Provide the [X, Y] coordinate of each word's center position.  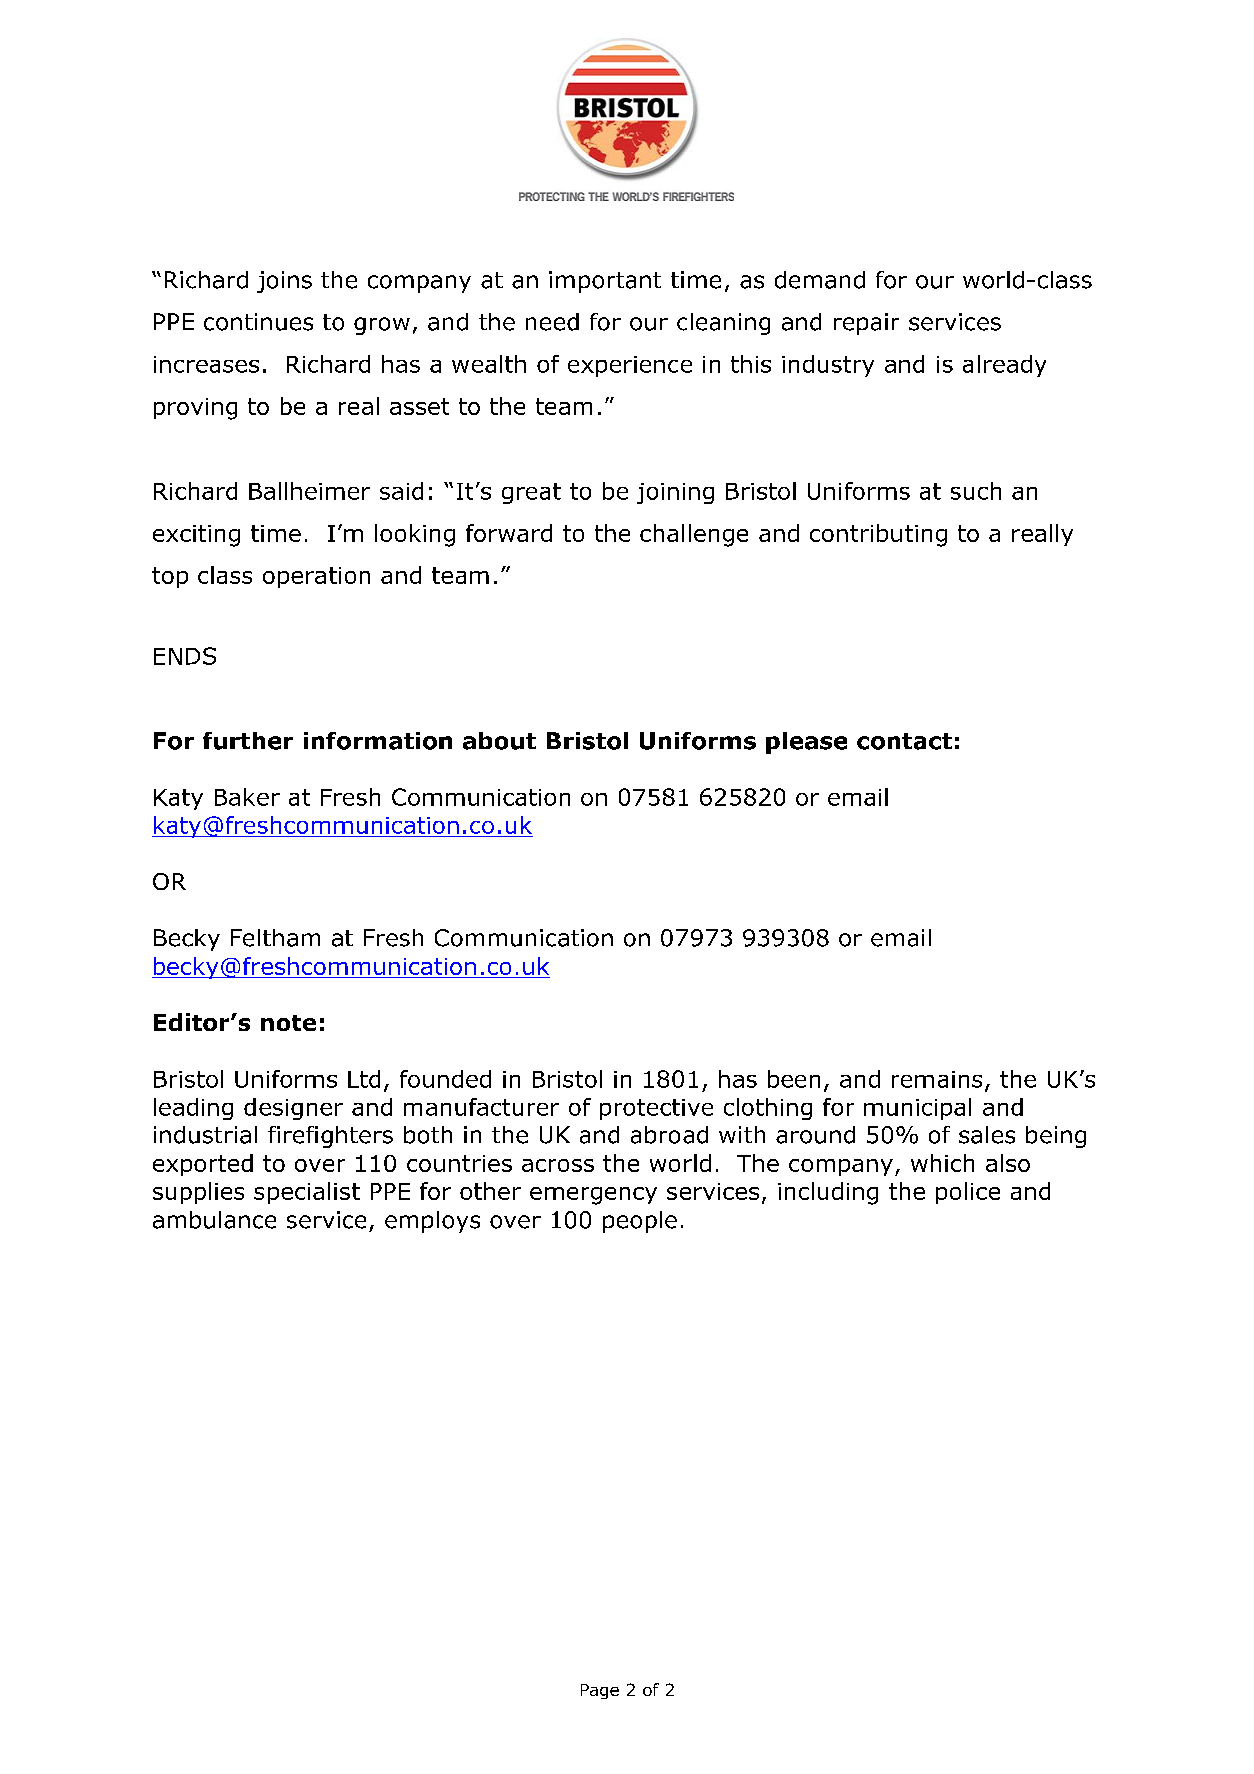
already [1004, 366]
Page [600, 1691]
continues [258, 322]
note [288, 1023]
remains [937, 1079]
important [605, 282]
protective [656, 1109]
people [640, 1222]
